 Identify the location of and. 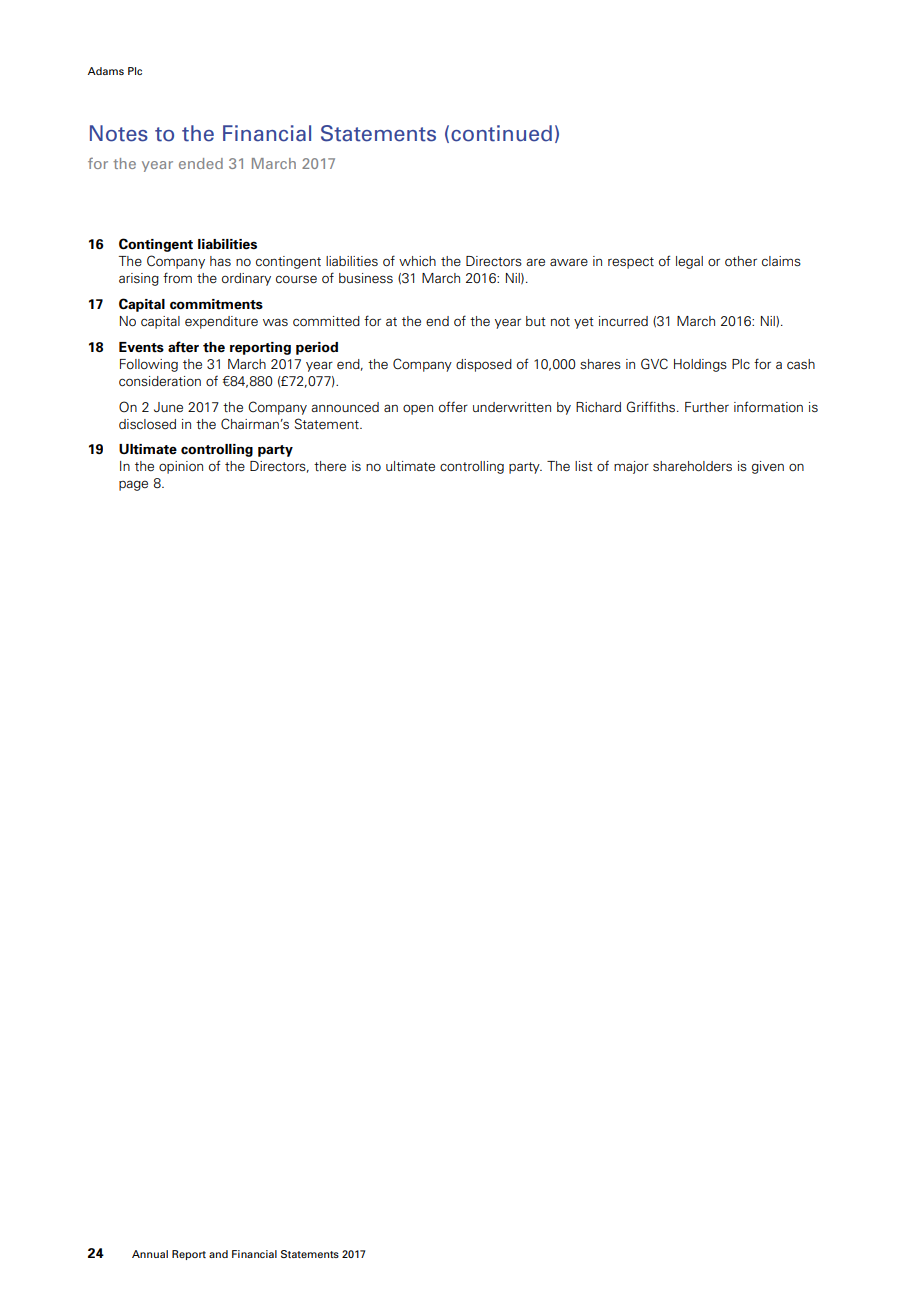
(218, 1254).
